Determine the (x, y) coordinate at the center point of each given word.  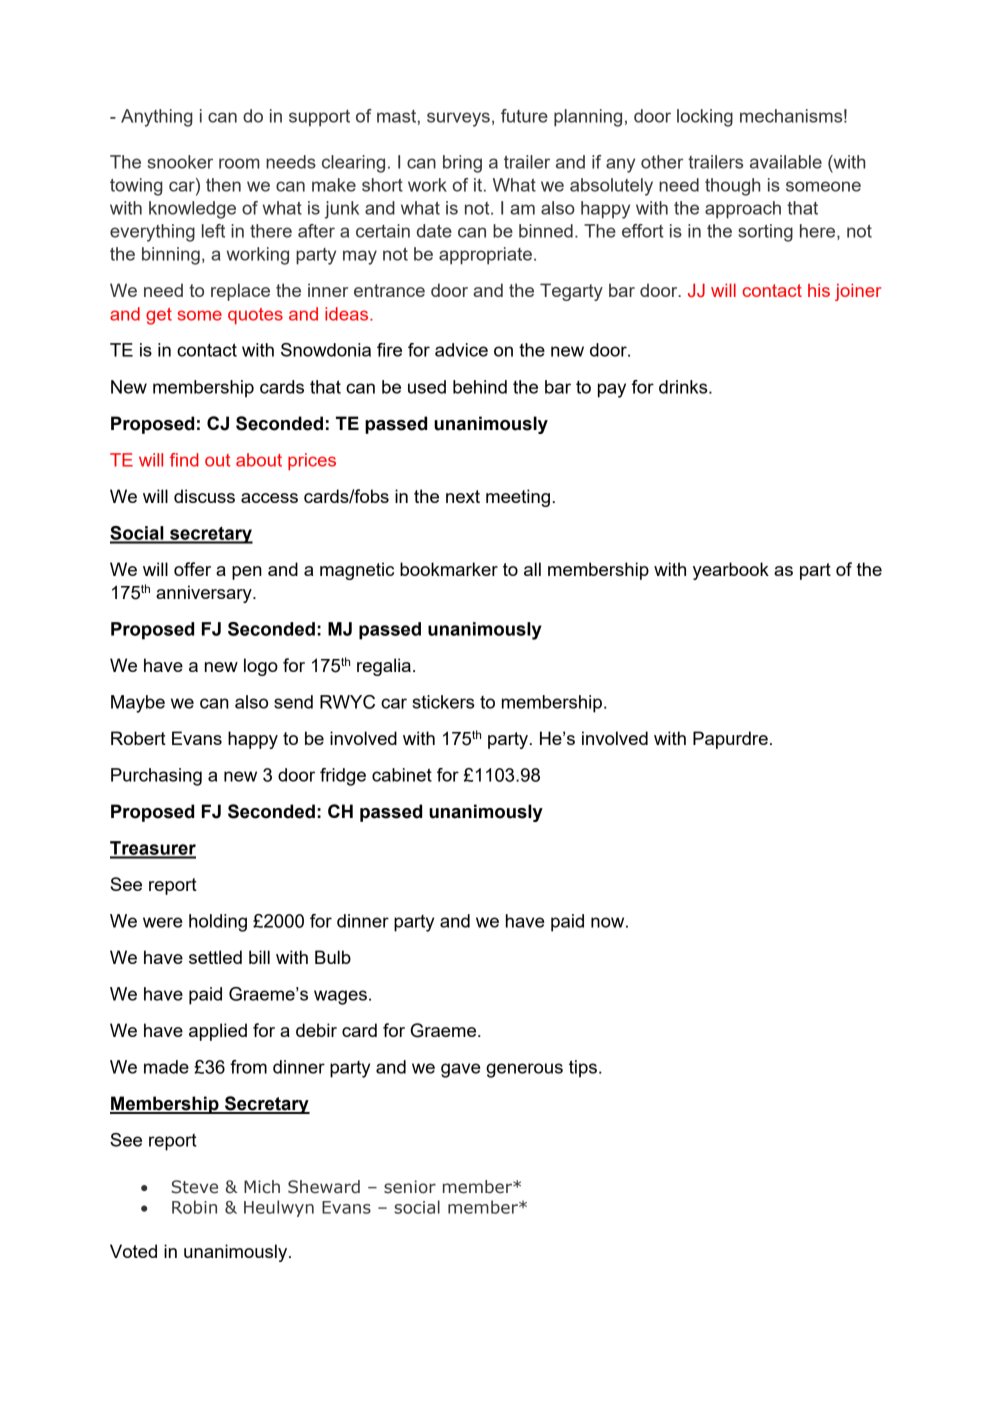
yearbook (731, 571)
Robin (194, 1207)
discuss (204, 496)
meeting (518, 498)
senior (410, 1187)
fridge (343, 777)
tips (583, 1069)
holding (218, 923)
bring (462, 164)
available (786, 162)
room (239, 163)
